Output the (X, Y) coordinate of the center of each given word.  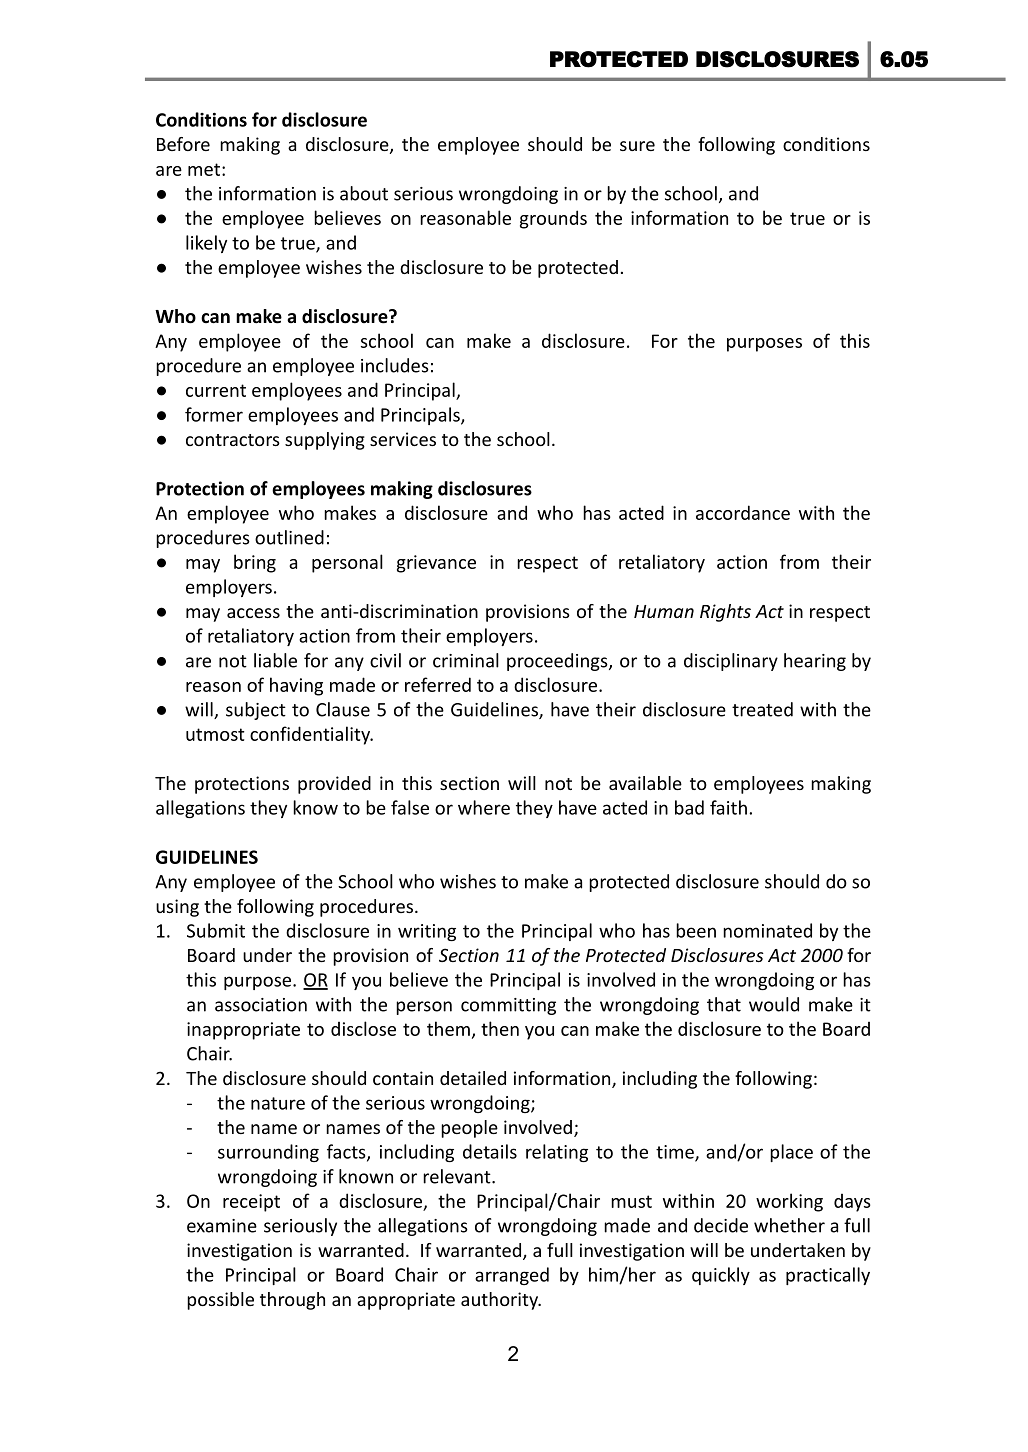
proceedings (558, 662)
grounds (553, 219)
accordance (743, 512)
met (205, 169)
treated (762, 709)
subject (256, 711)
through (292, 1301)
